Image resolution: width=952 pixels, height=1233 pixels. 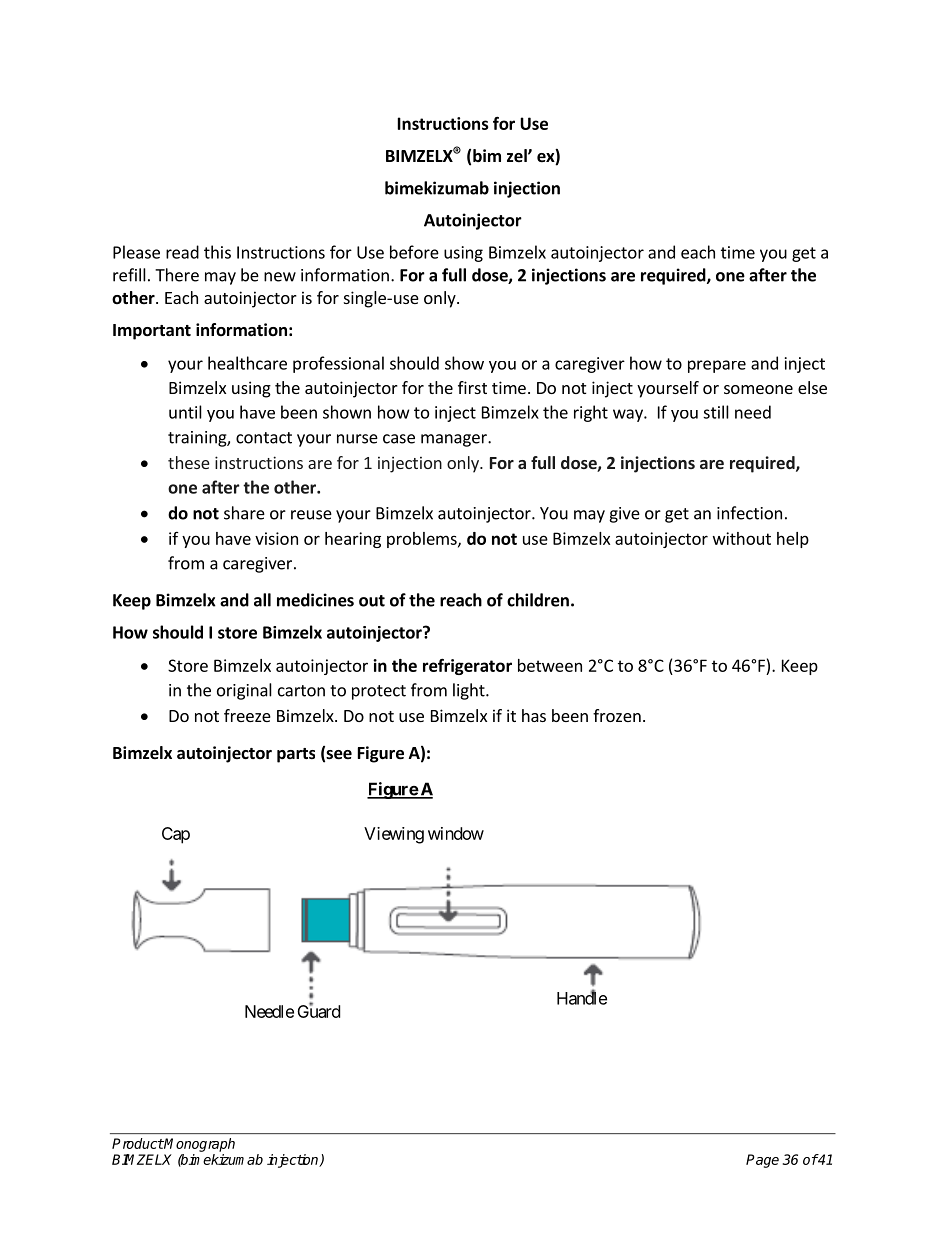 What do you see at coordinates (717, 366) in the document?
I see `prepare` at bounding box center [717, 366].
